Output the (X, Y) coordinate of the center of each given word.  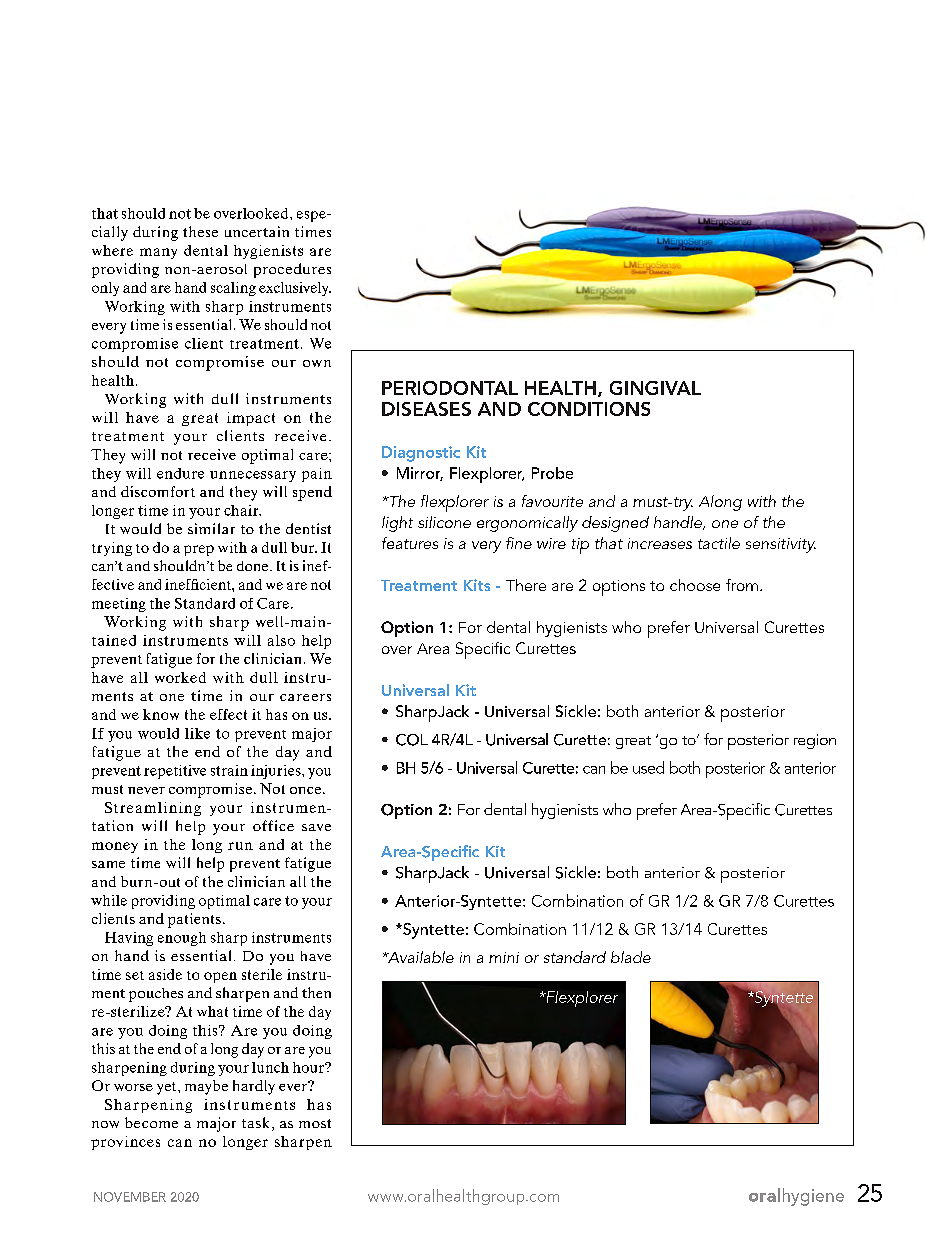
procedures (292, 270)
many (158, 253)
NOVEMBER (130, 1197)
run (240, 846)
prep (199, 550)
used (648, 767)
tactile (719, 543)
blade (631, 957)
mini (504, 957)
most (315, 1123)
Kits (477, 585)
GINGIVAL (655, 388)
